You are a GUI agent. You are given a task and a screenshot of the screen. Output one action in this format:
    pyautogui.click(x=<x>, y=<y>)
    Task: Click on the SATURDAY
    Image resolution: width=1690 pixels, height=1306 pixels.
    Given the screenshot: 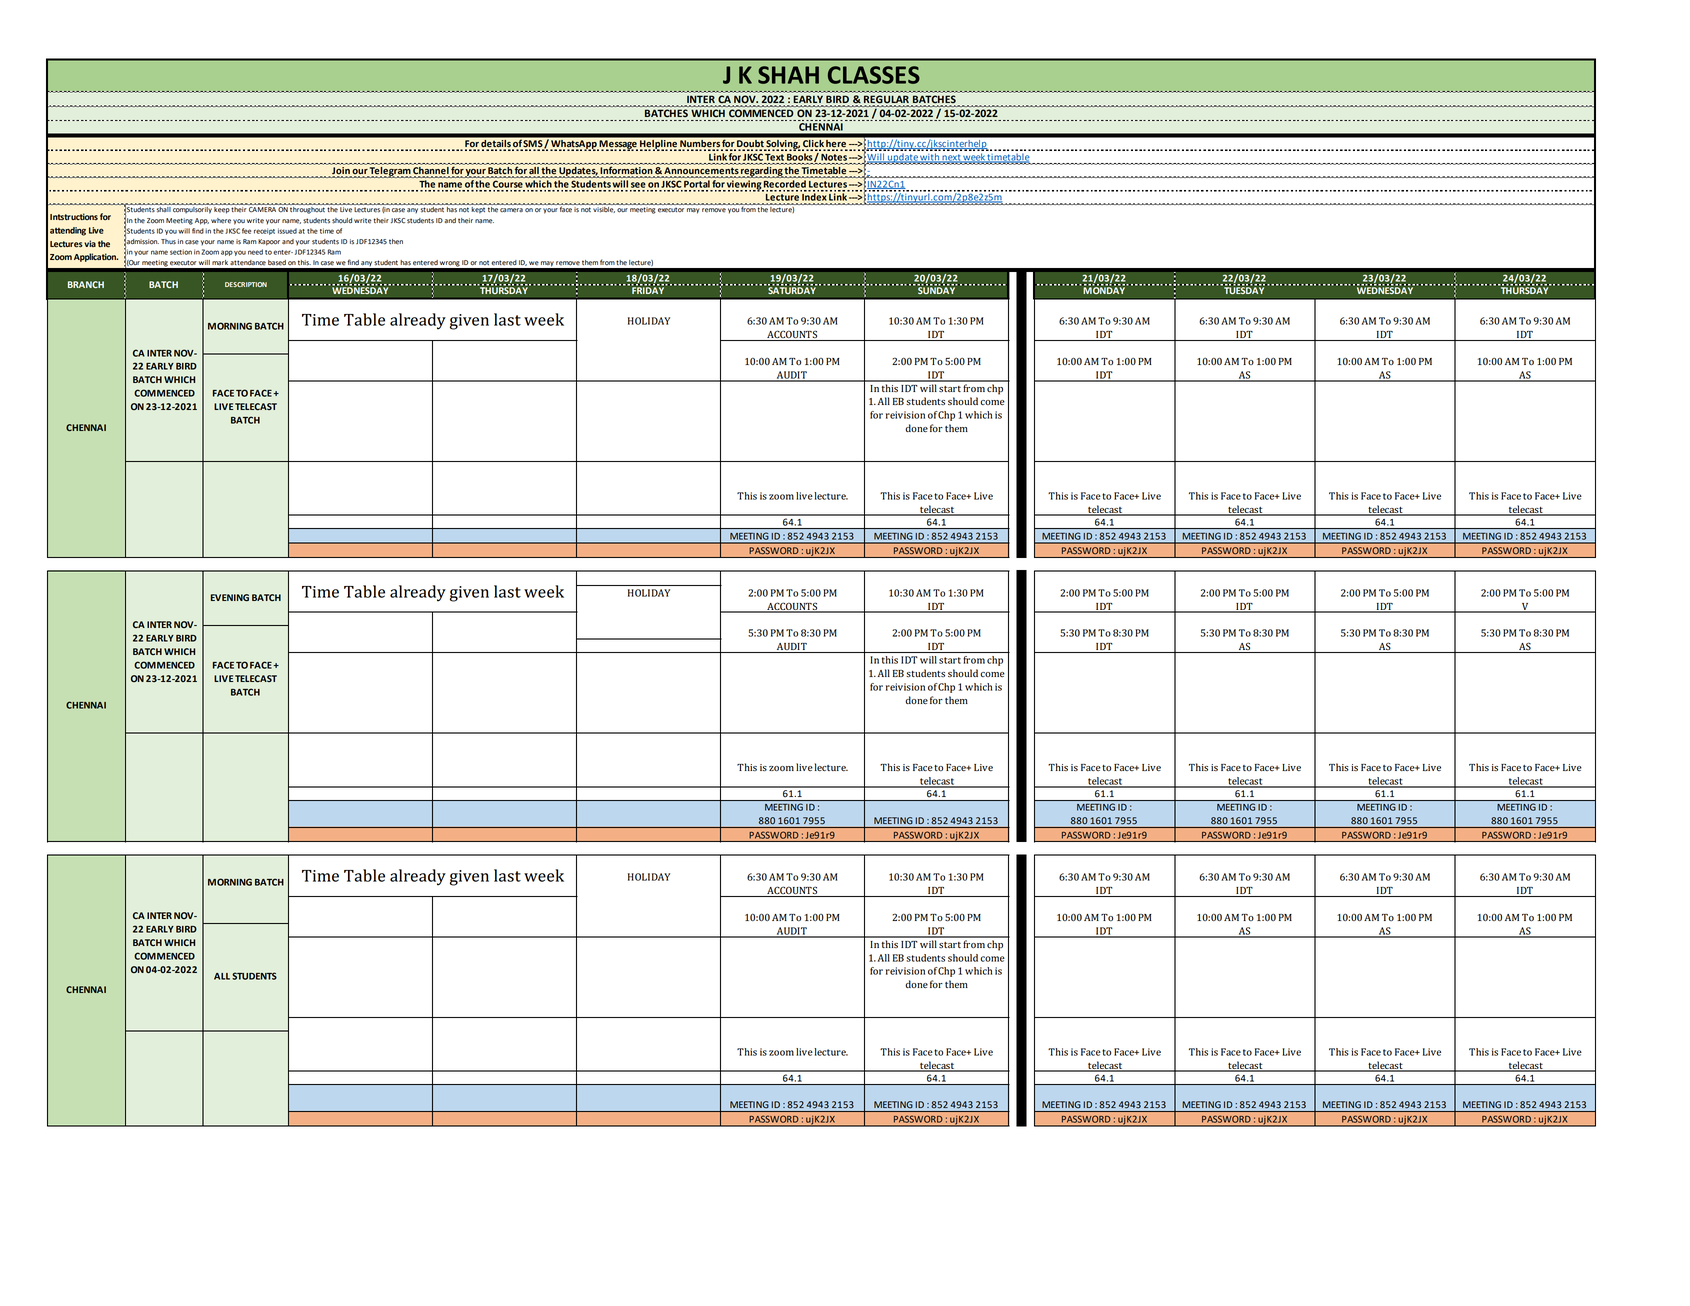 What is the action you would take?
    pyautogui.click(x=792, y=289)
